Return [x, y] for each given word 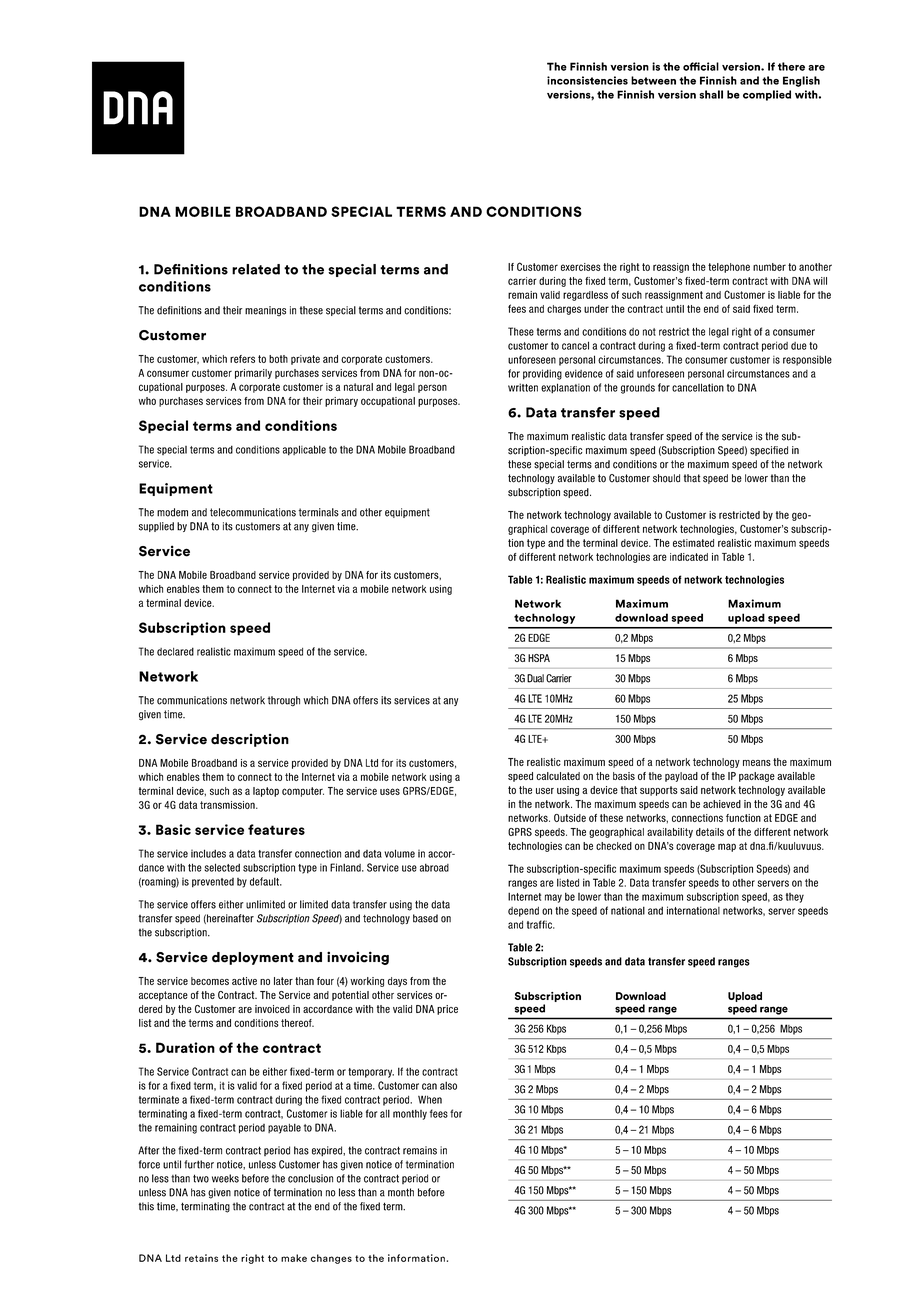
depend [523, 912]
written [523, 387]
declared [175, 651]
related [256, 269]
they [795, 898]
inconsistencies [587, 80]
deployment [253, 958]
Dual [535, 678]
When [430, 1099]
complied [767, 95]
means [757, 763]
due [799, 346]
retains [201, 1258]
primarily [253, 374]
